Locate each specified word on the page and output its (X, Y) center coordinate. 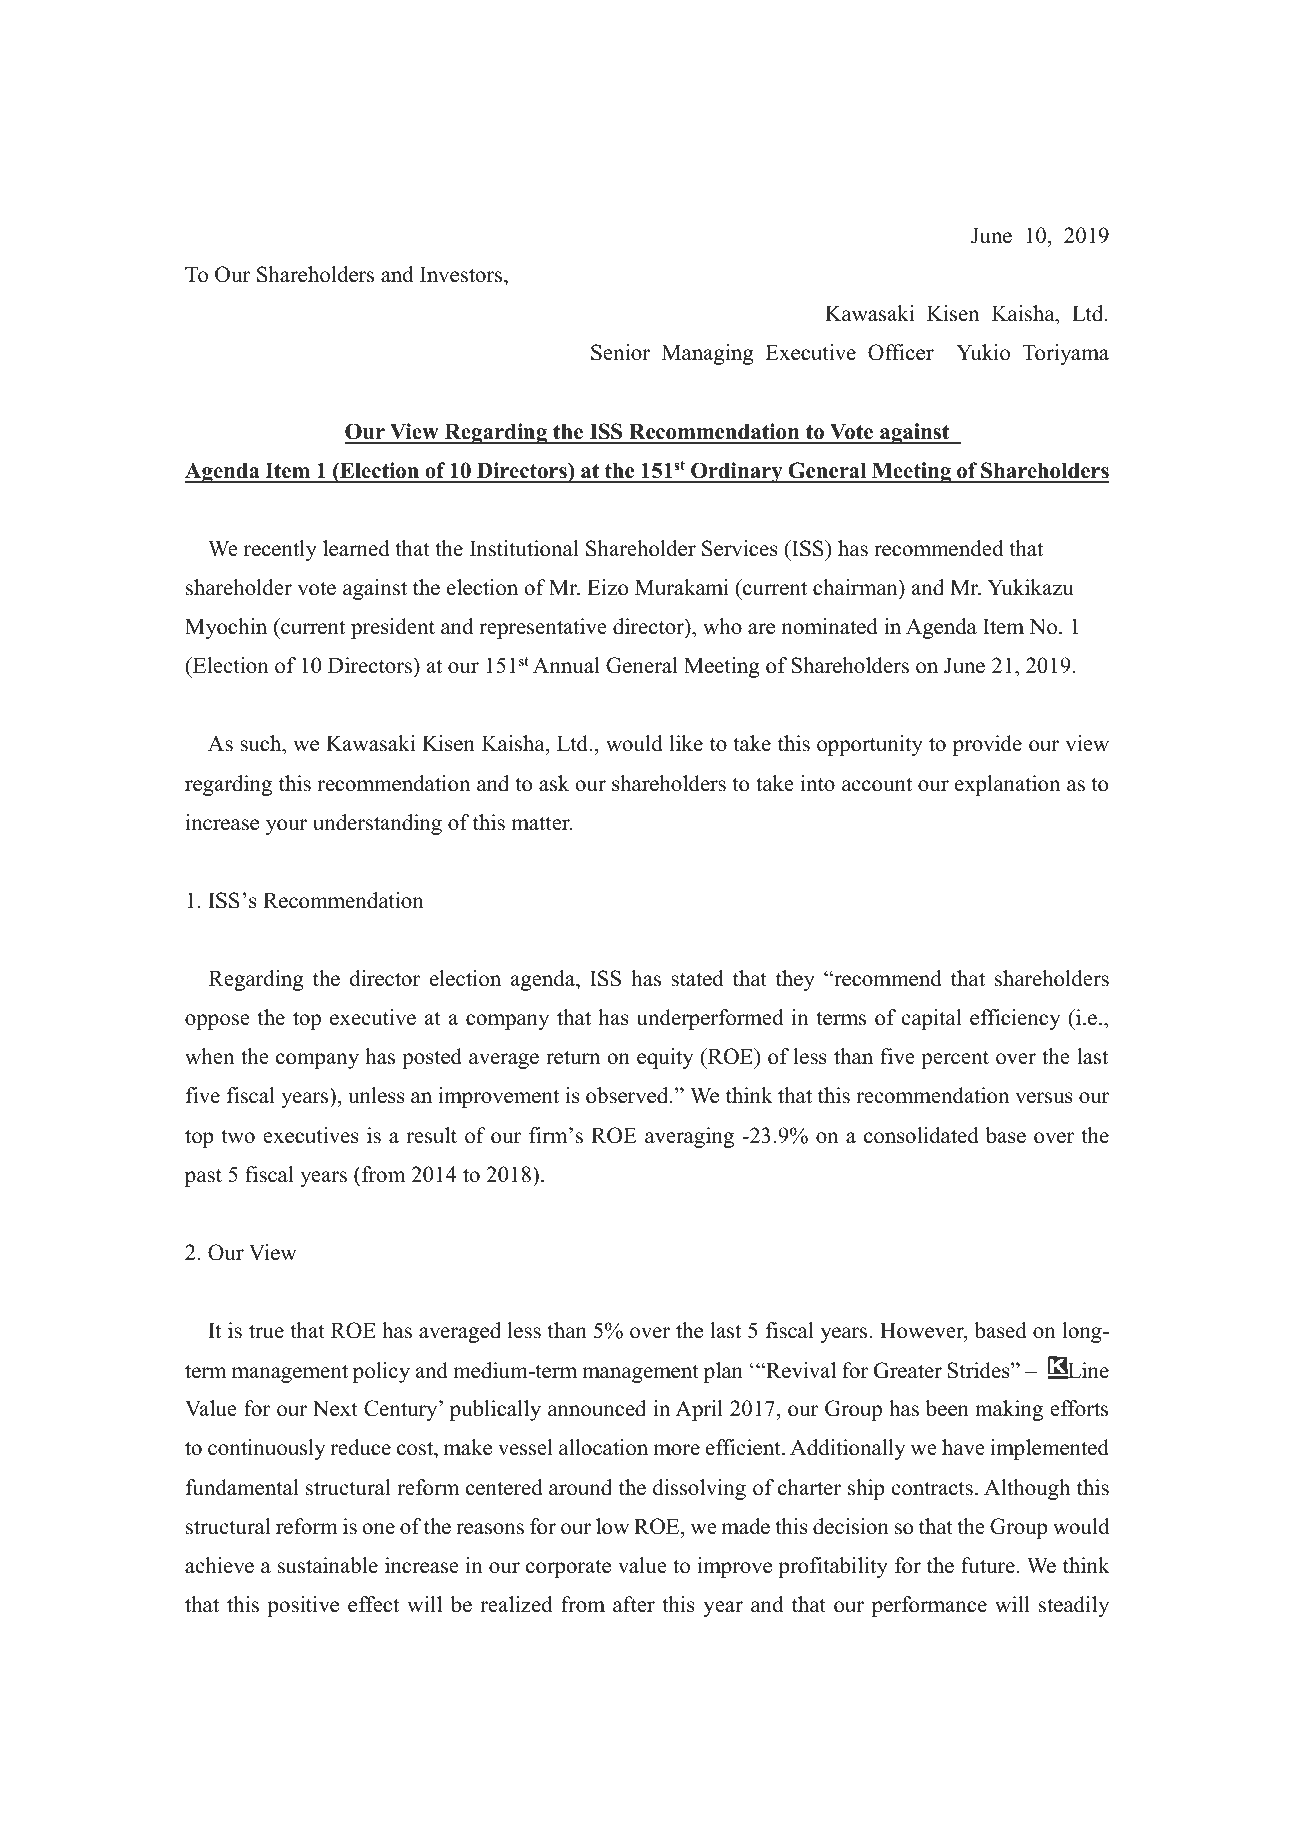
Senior (620, 352)
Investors (462, 275)
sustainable (328, 1565)
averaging (689, 1137)
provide (987, 745)
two (238, 1136)
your (286, 827)
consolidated (921, 1135)
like (686, 743)
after (634, 1604)
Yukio (983, 352)
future (988, 1565)
